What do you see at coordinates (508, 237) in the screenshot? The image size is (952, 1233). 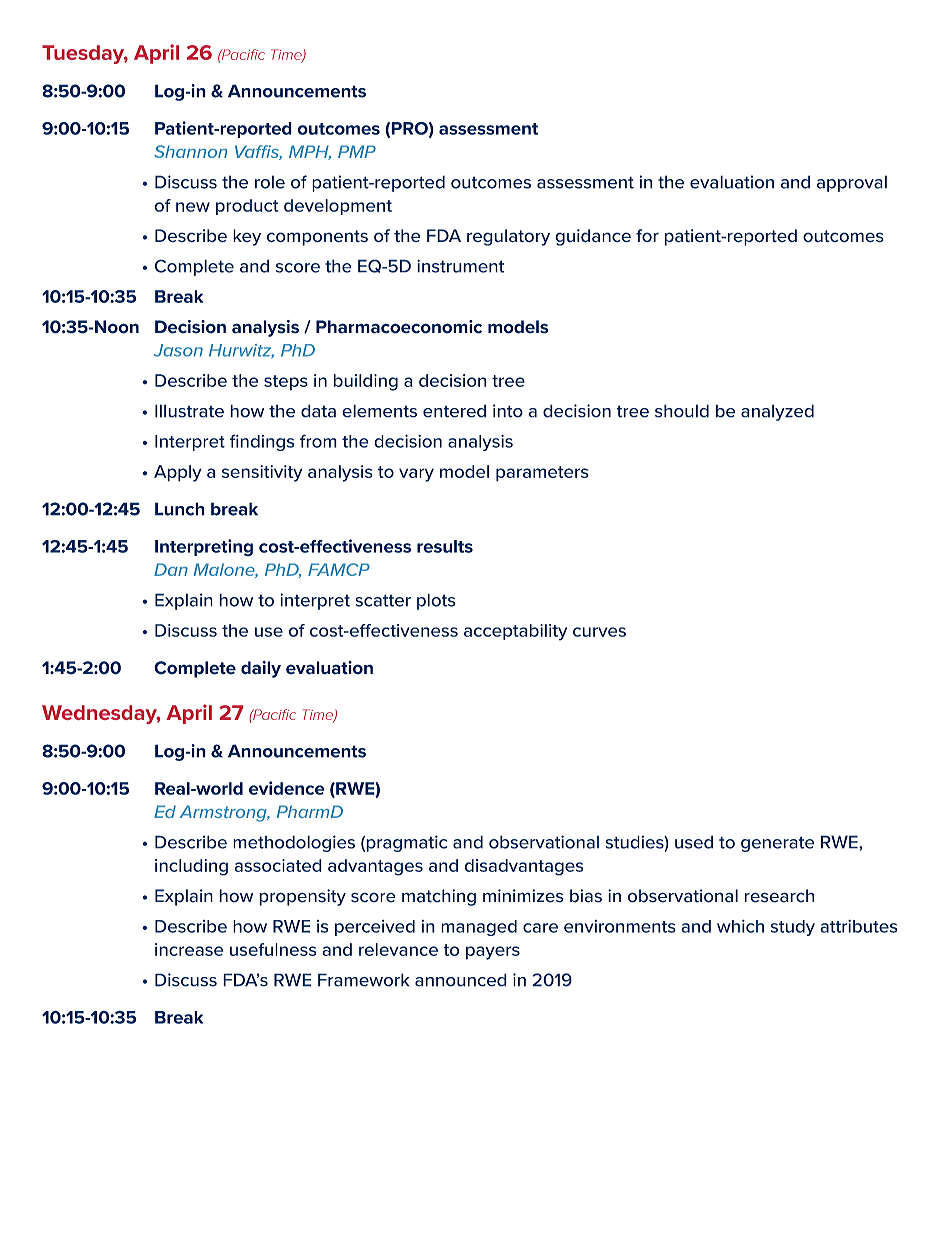 I see `regulatory` at bounding box center [508, 237].
